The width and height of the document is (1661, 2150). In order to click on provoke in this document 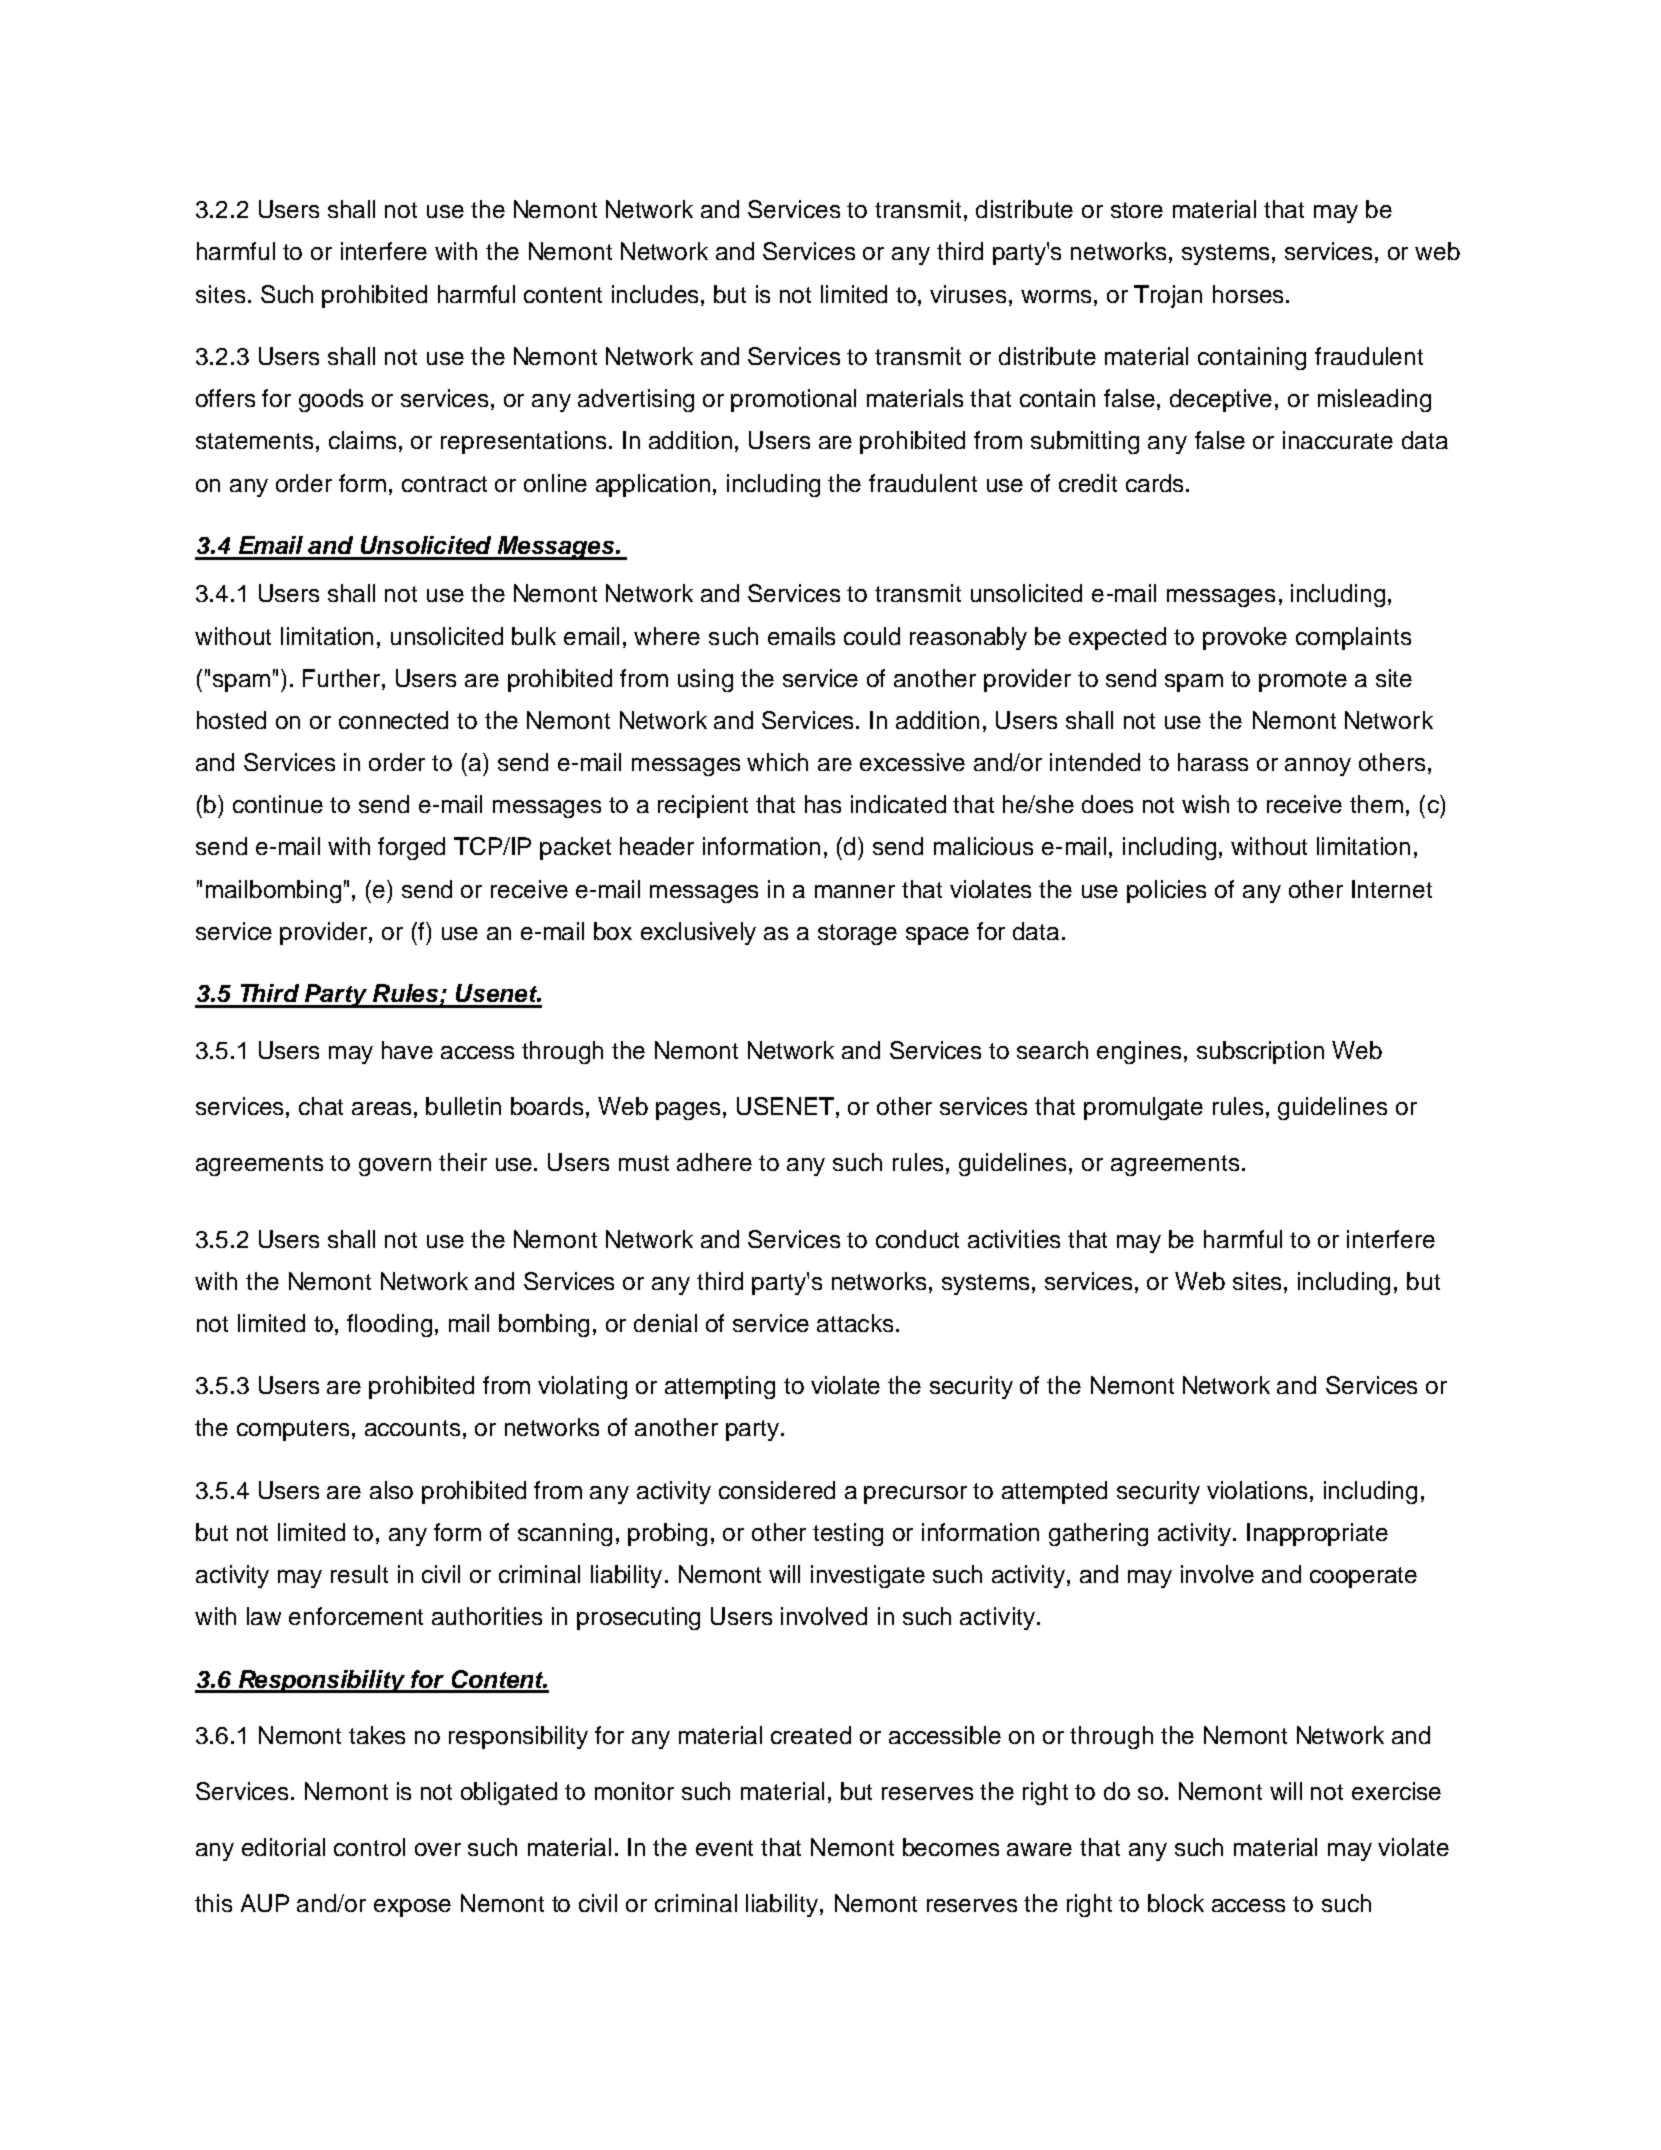, I will do `click(1245, 638)`.
